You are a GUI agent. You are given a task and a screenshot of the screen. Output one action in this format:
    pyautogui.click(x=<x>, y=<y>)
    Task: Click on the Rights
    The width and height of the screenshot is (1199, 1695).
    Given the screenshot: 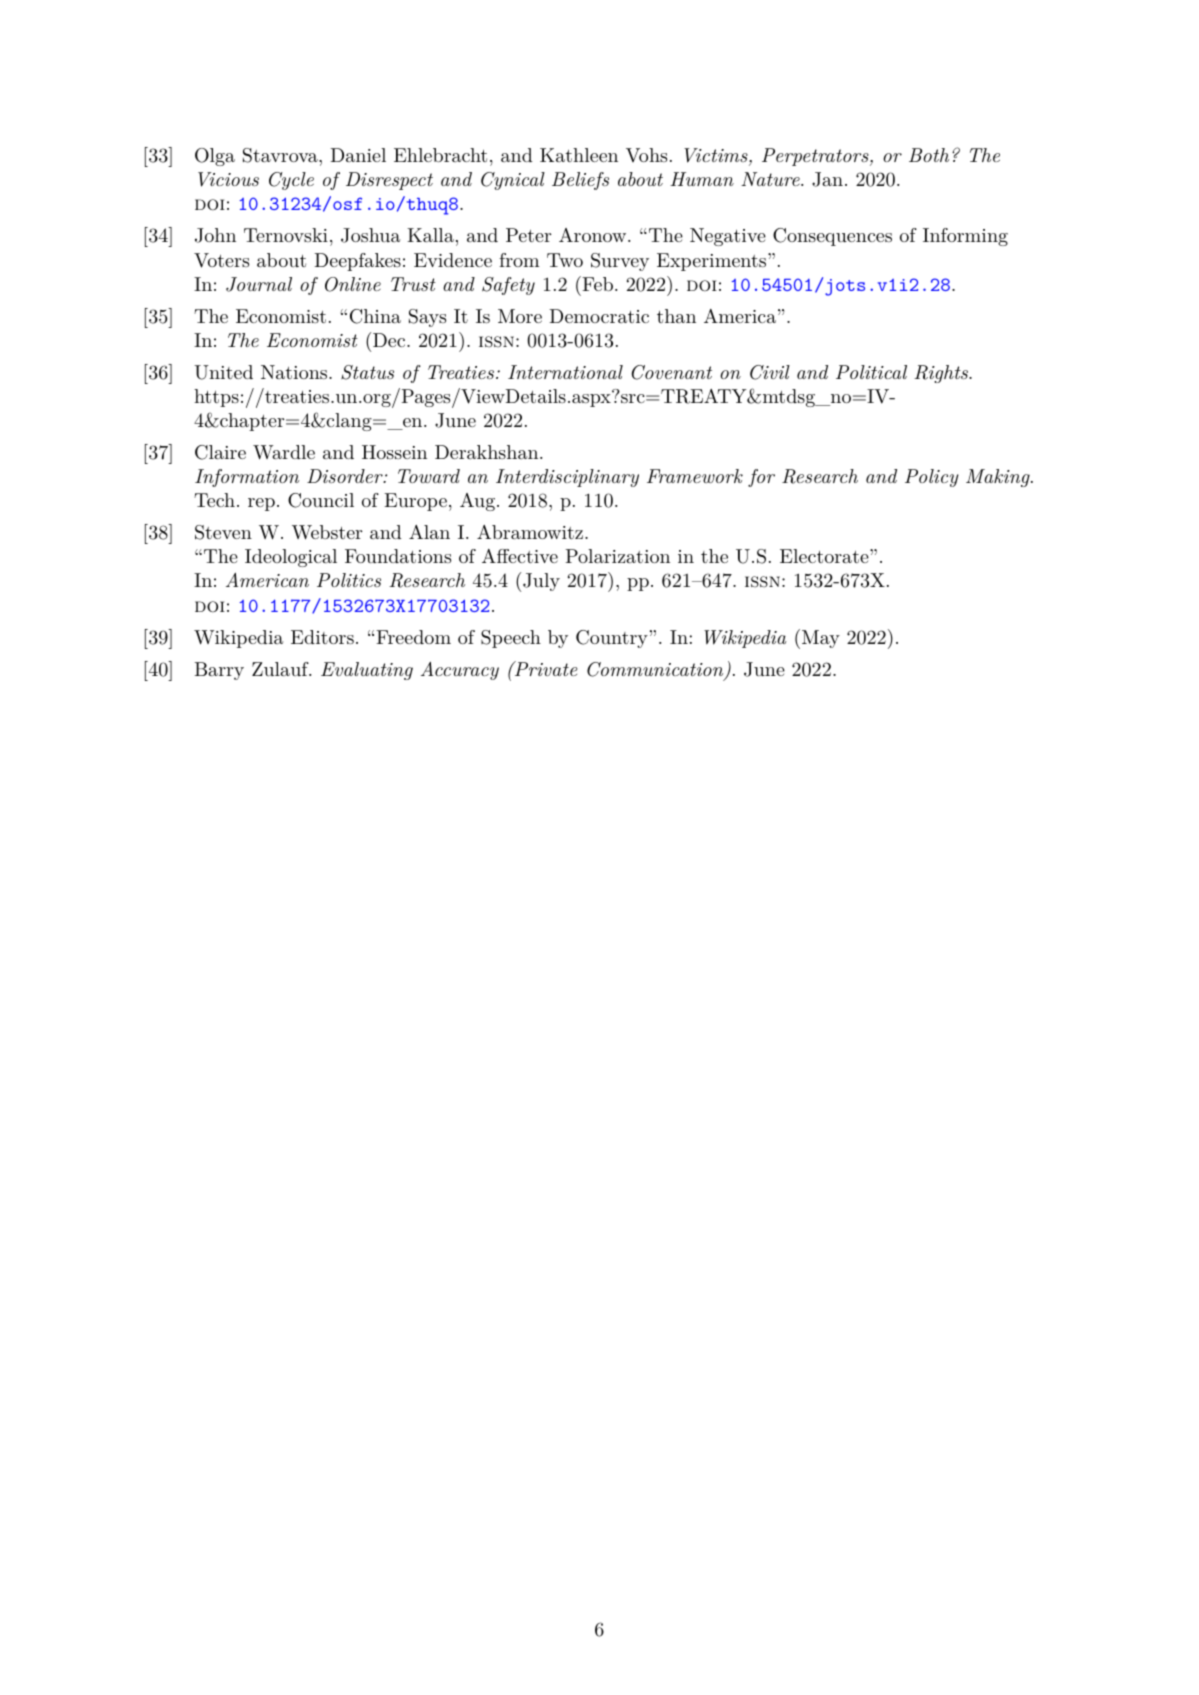 What is the action you would take?
    pyautogui.click(x=942, y=374)
